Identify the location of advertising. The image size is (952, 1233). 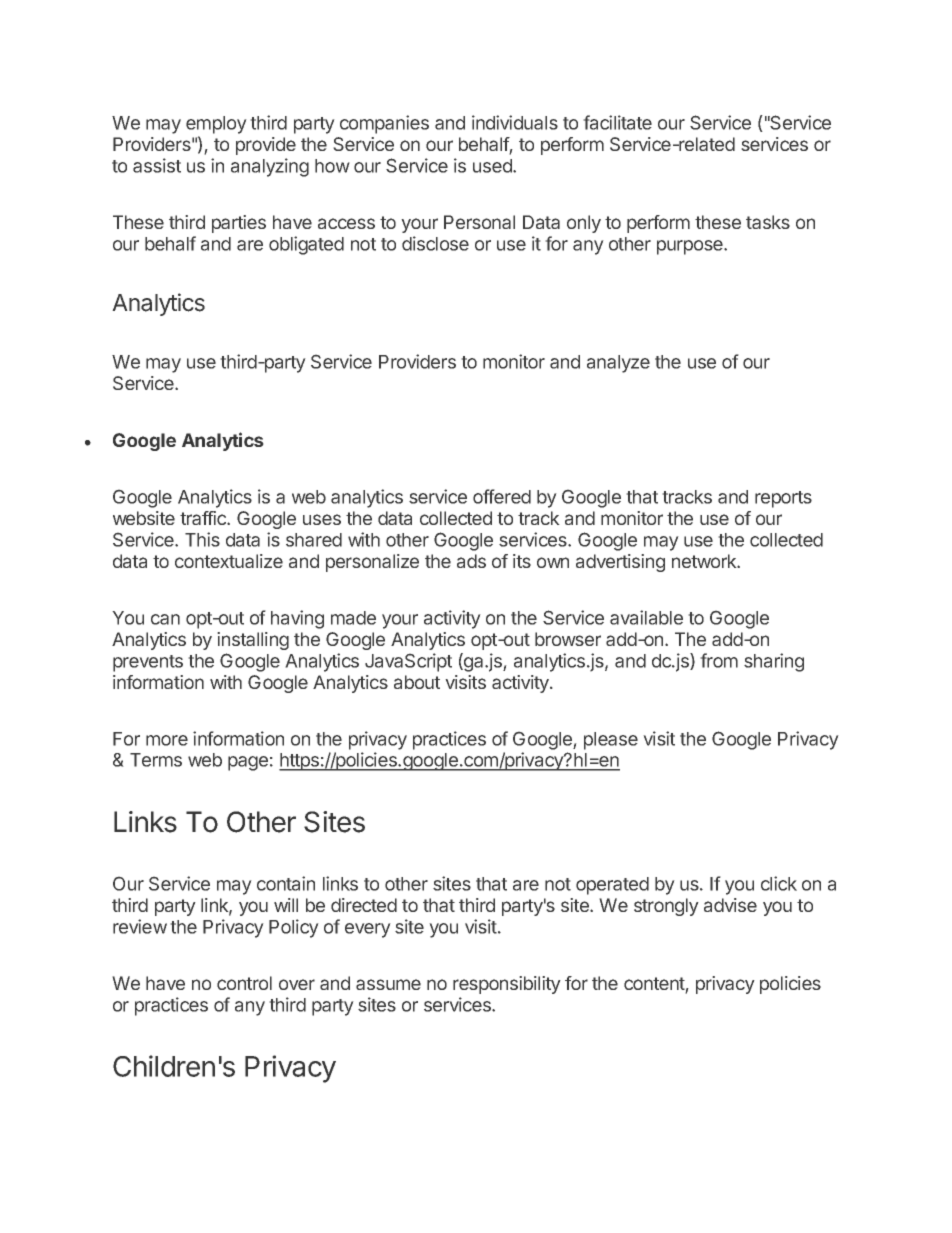
(620, 563).
